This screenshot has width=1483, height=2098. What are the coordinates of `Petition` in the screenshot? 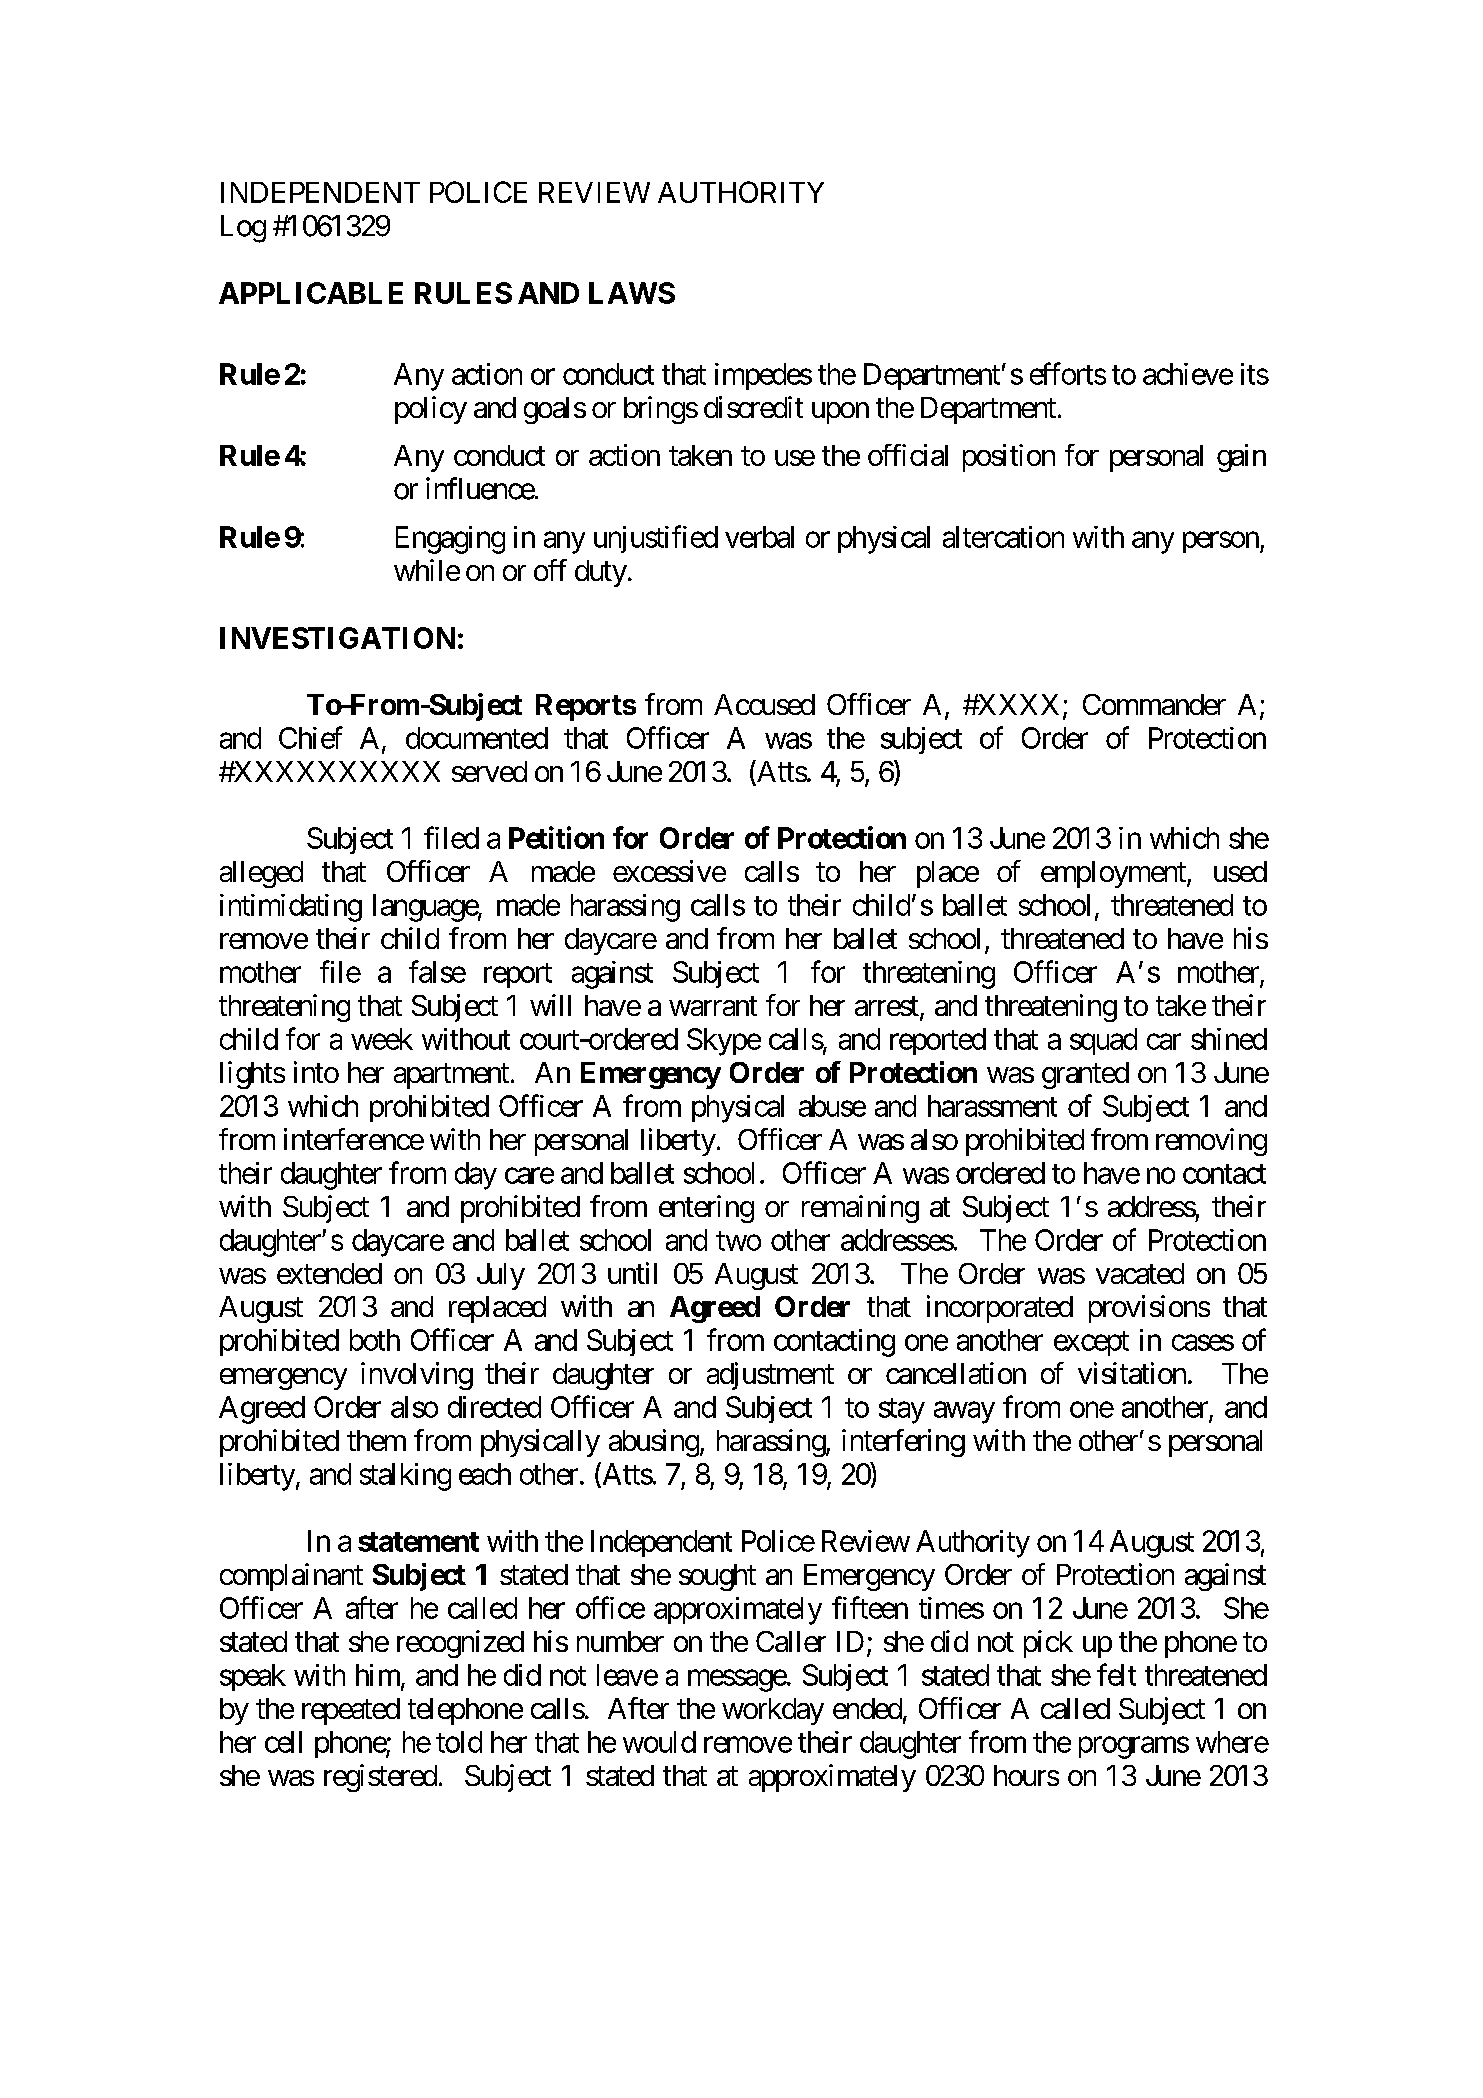 It's located at (556, 837).
